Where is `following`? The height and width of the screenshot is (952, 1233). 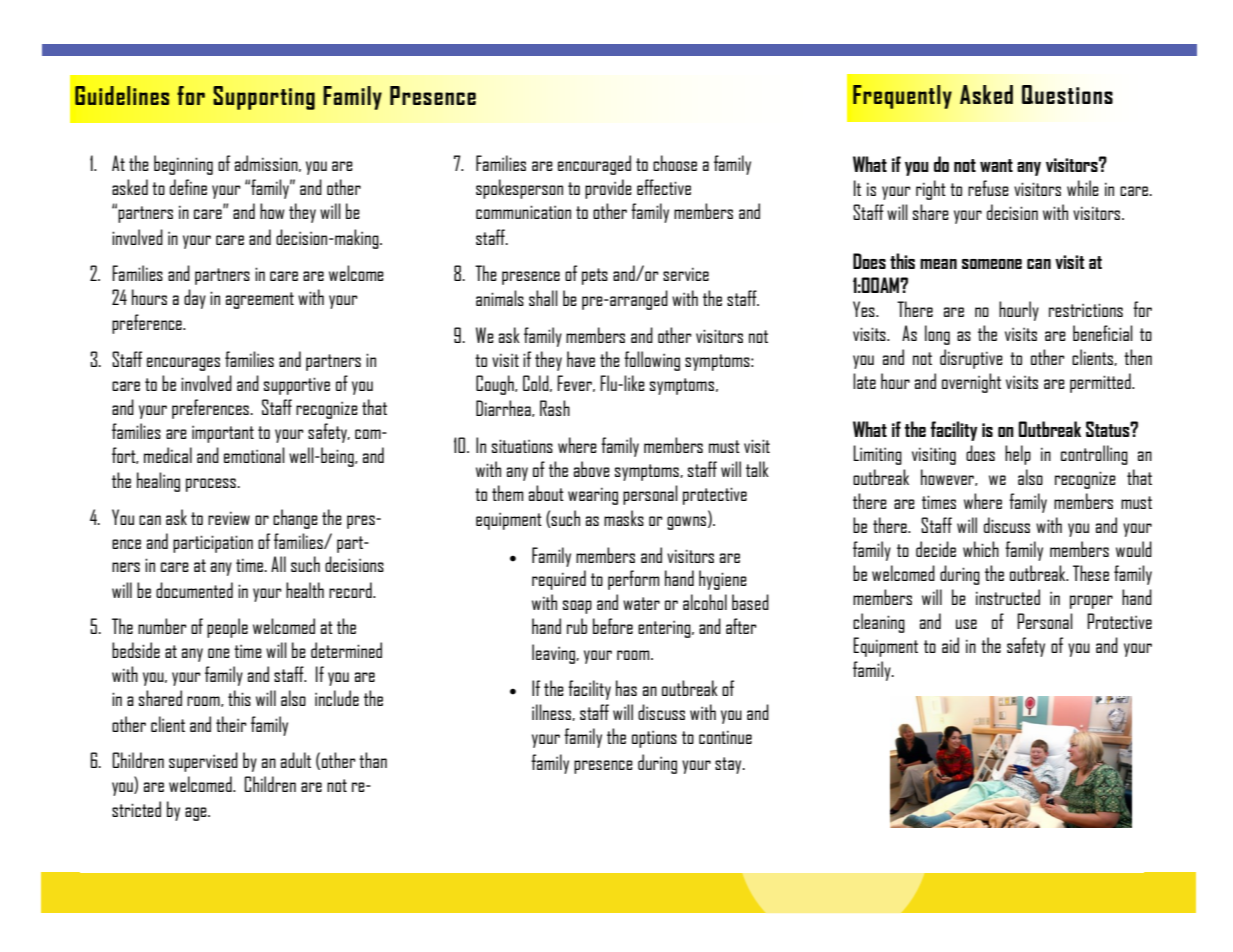
following is located at coordinates (652, 361).
